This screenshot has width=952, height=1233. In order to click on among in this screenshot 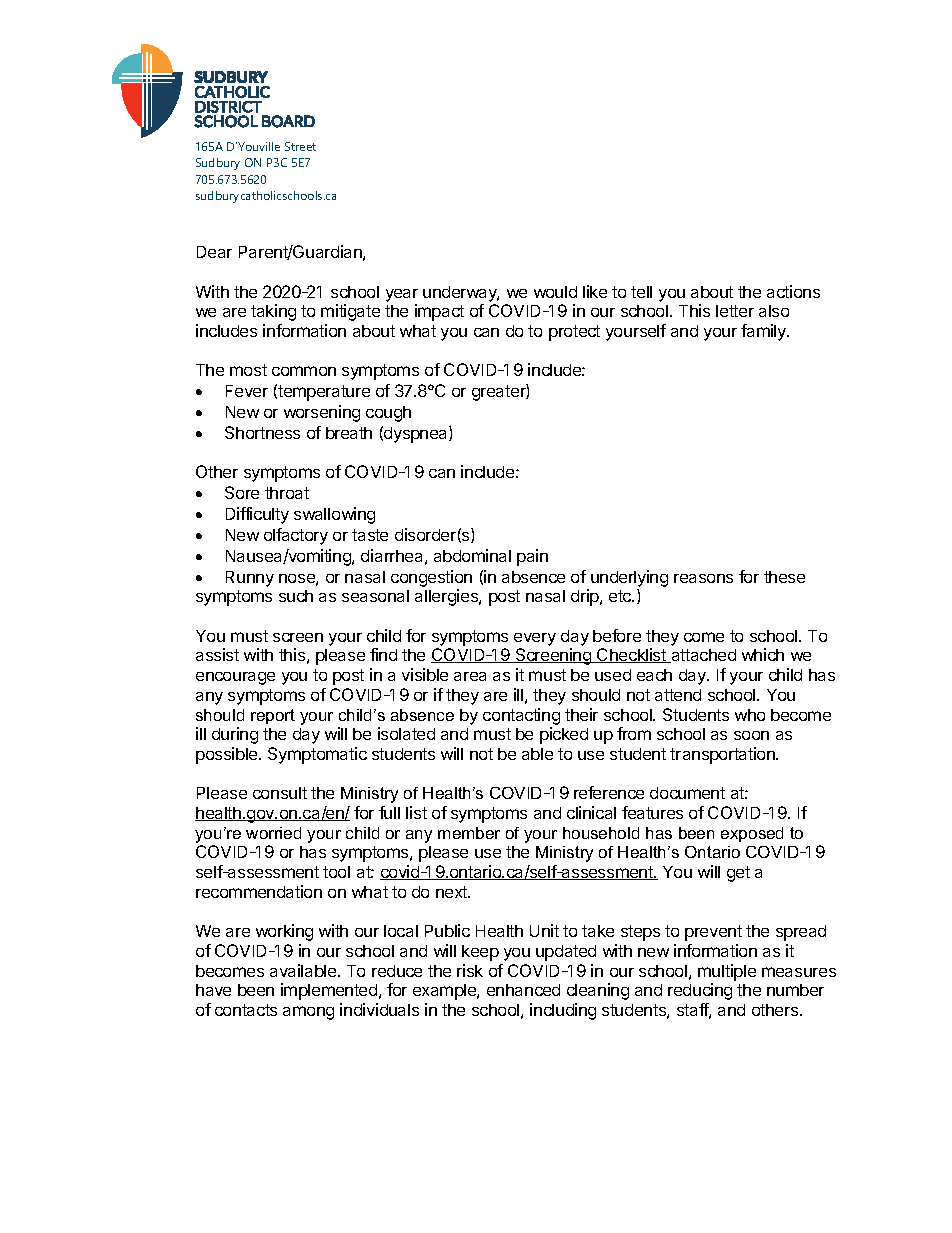, I will do `click(308, 1013)`.
